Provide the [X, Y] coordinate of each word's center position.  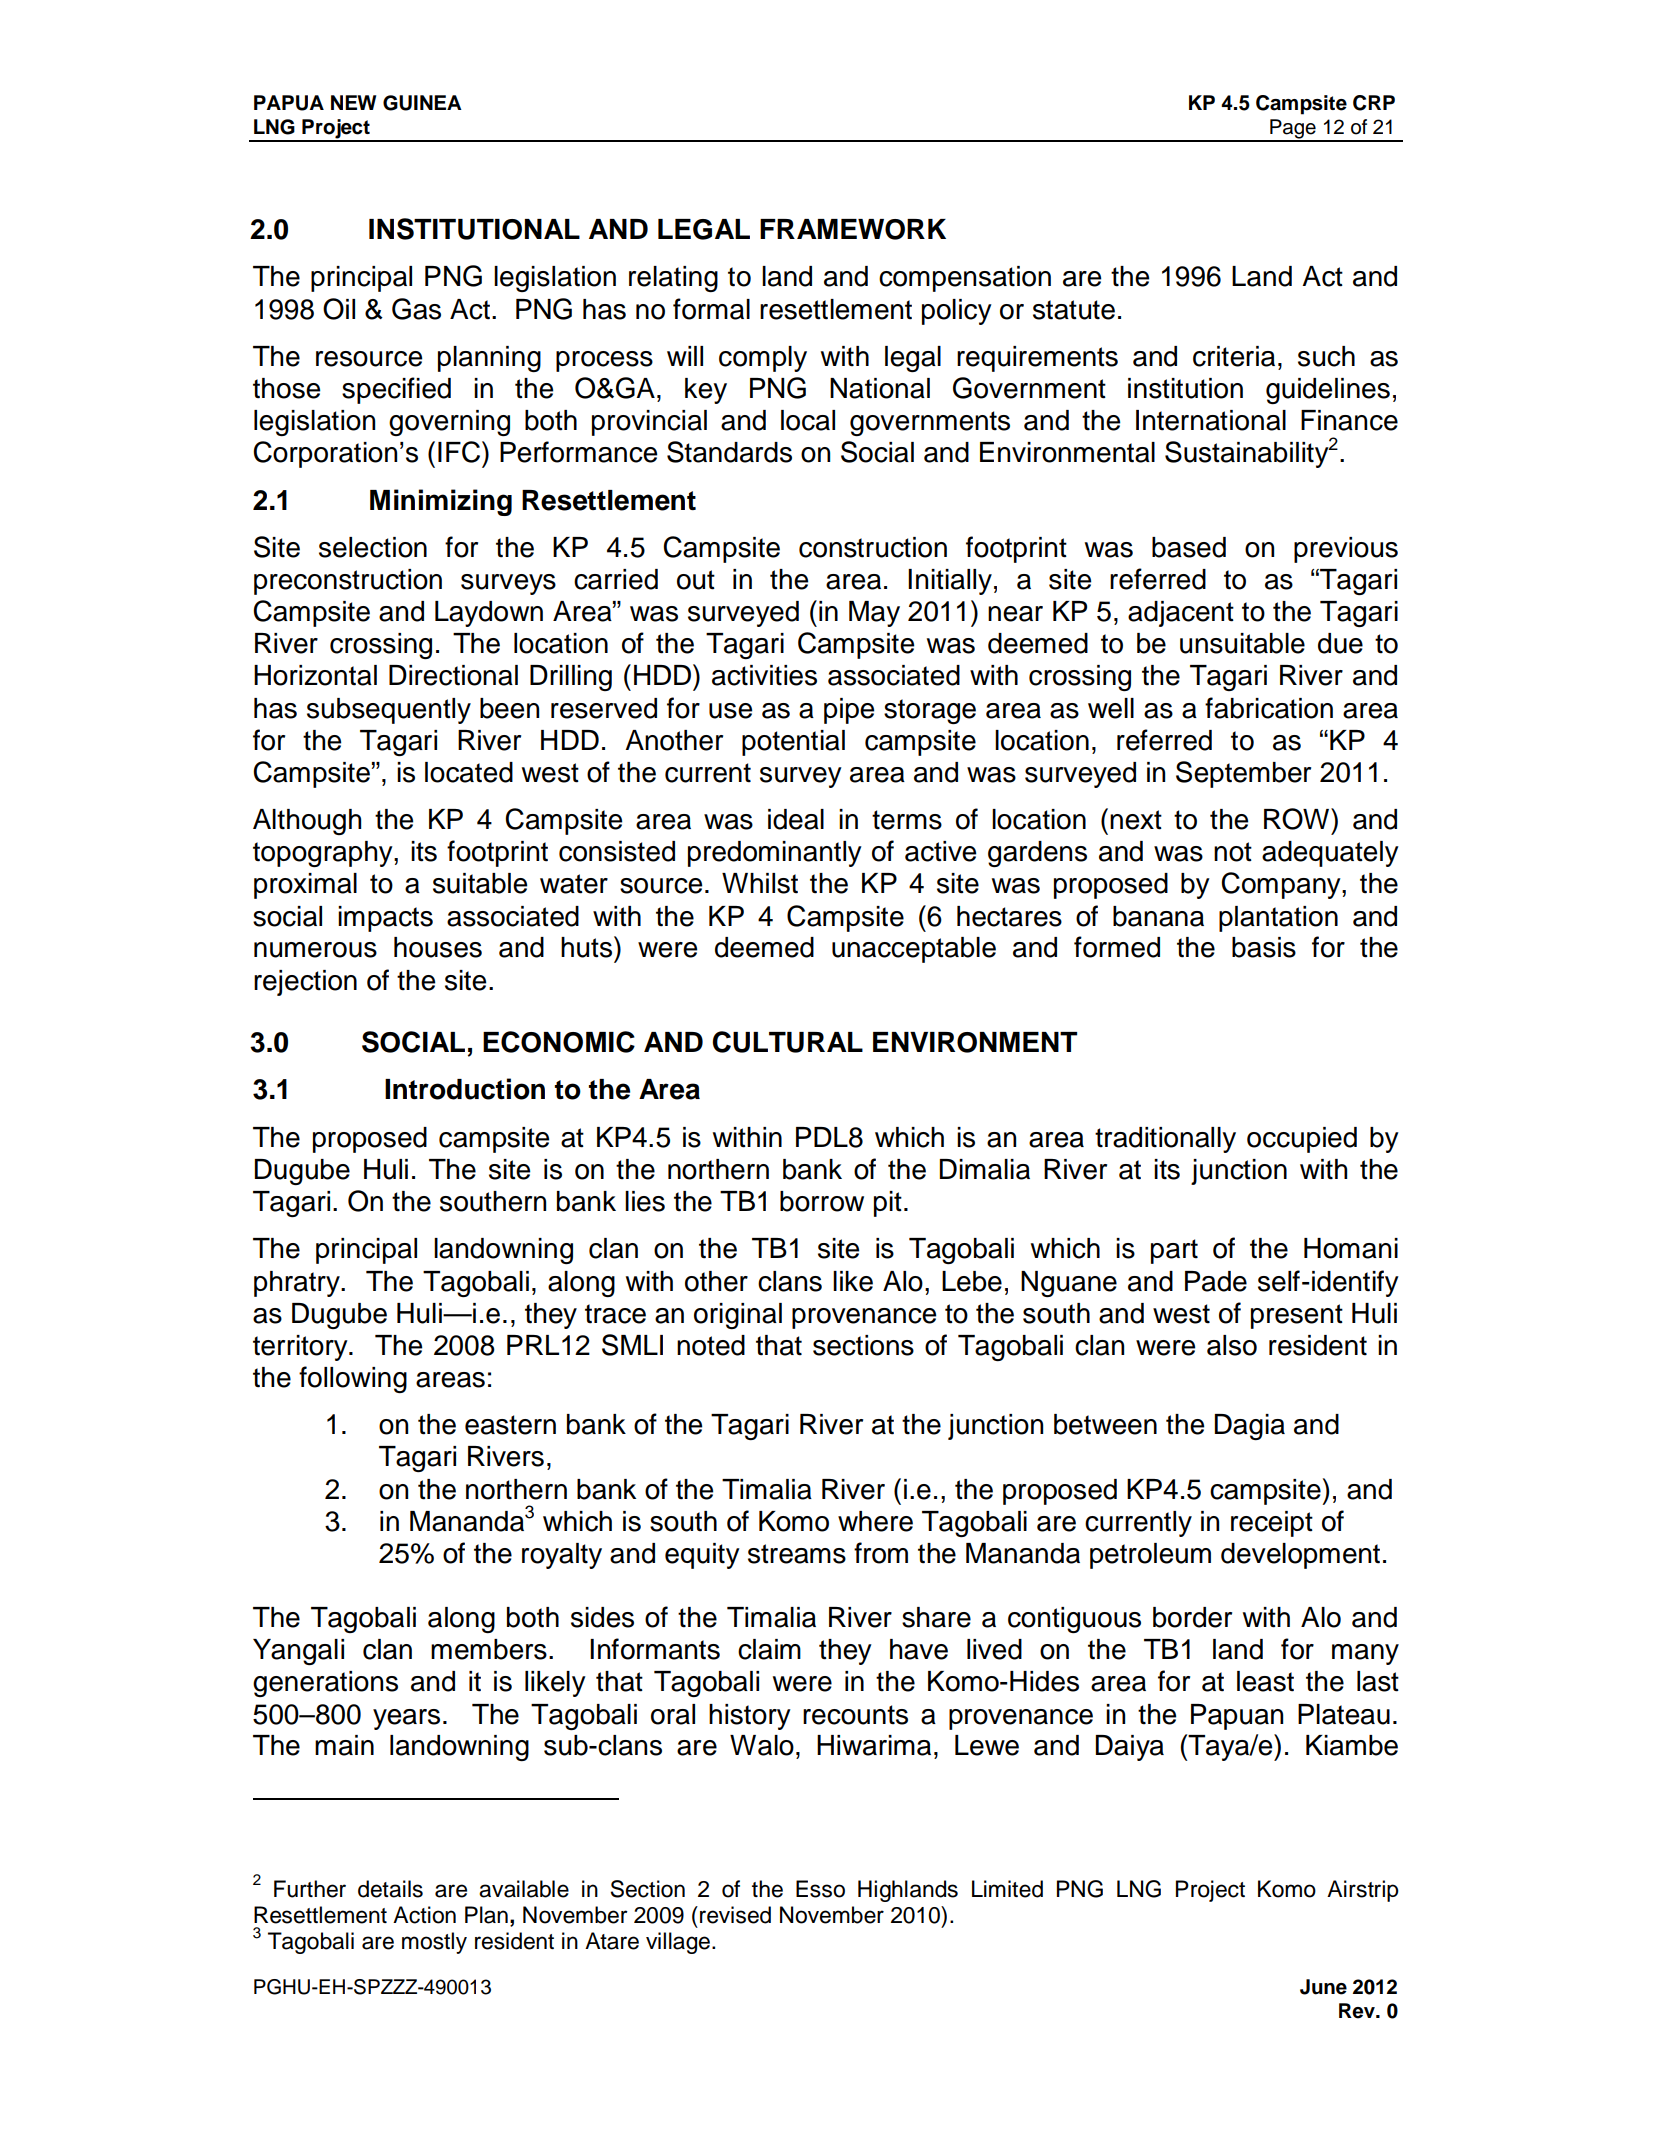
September [1243, 774]
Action [424, 1915]
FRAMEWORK [853, 229]
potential [793, 743]
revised [735, 1915]
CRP [1374, 103]
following [353, 1379]
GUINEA [422, 103]
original [738, 1316]
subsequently [389, 711]
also [1232, 1345]
